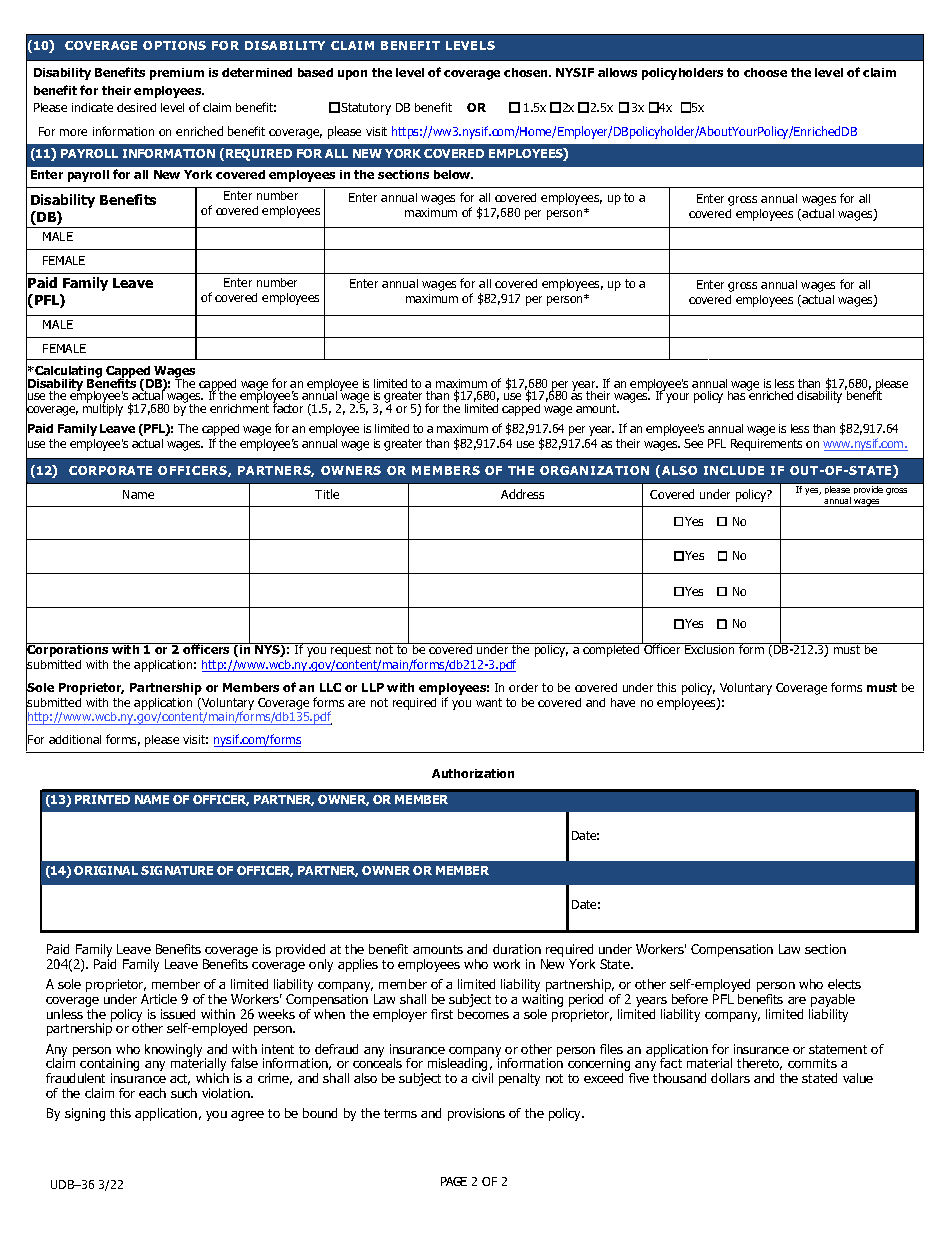 This image has width=952, height=1233. I want to click on PRINTED, so click(102, 799).
